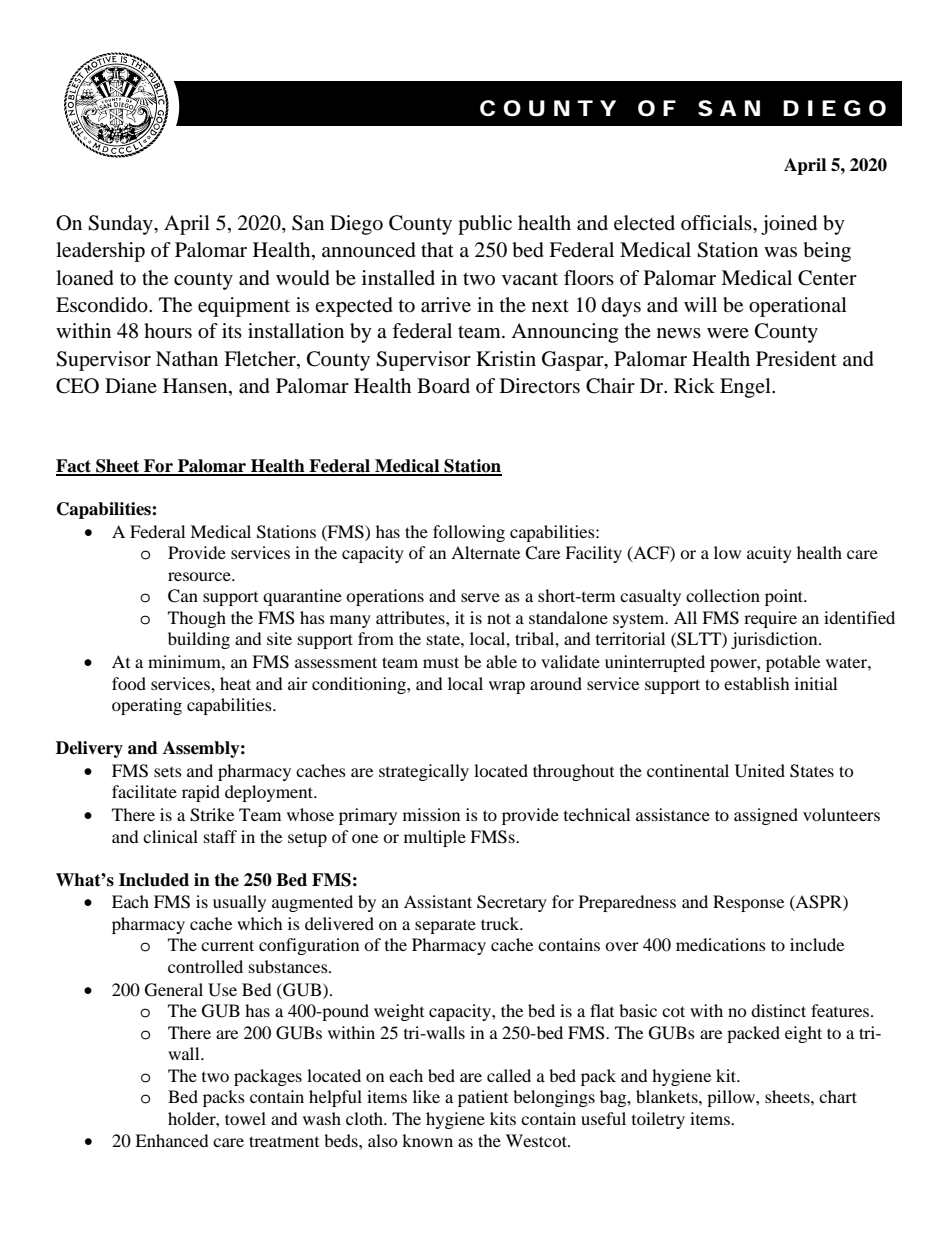 The width and height of the document is (952, 1233). What do you see at coordinates (121, 225) in the document?
I see `Sunday` at bounding box center [121, 225].
